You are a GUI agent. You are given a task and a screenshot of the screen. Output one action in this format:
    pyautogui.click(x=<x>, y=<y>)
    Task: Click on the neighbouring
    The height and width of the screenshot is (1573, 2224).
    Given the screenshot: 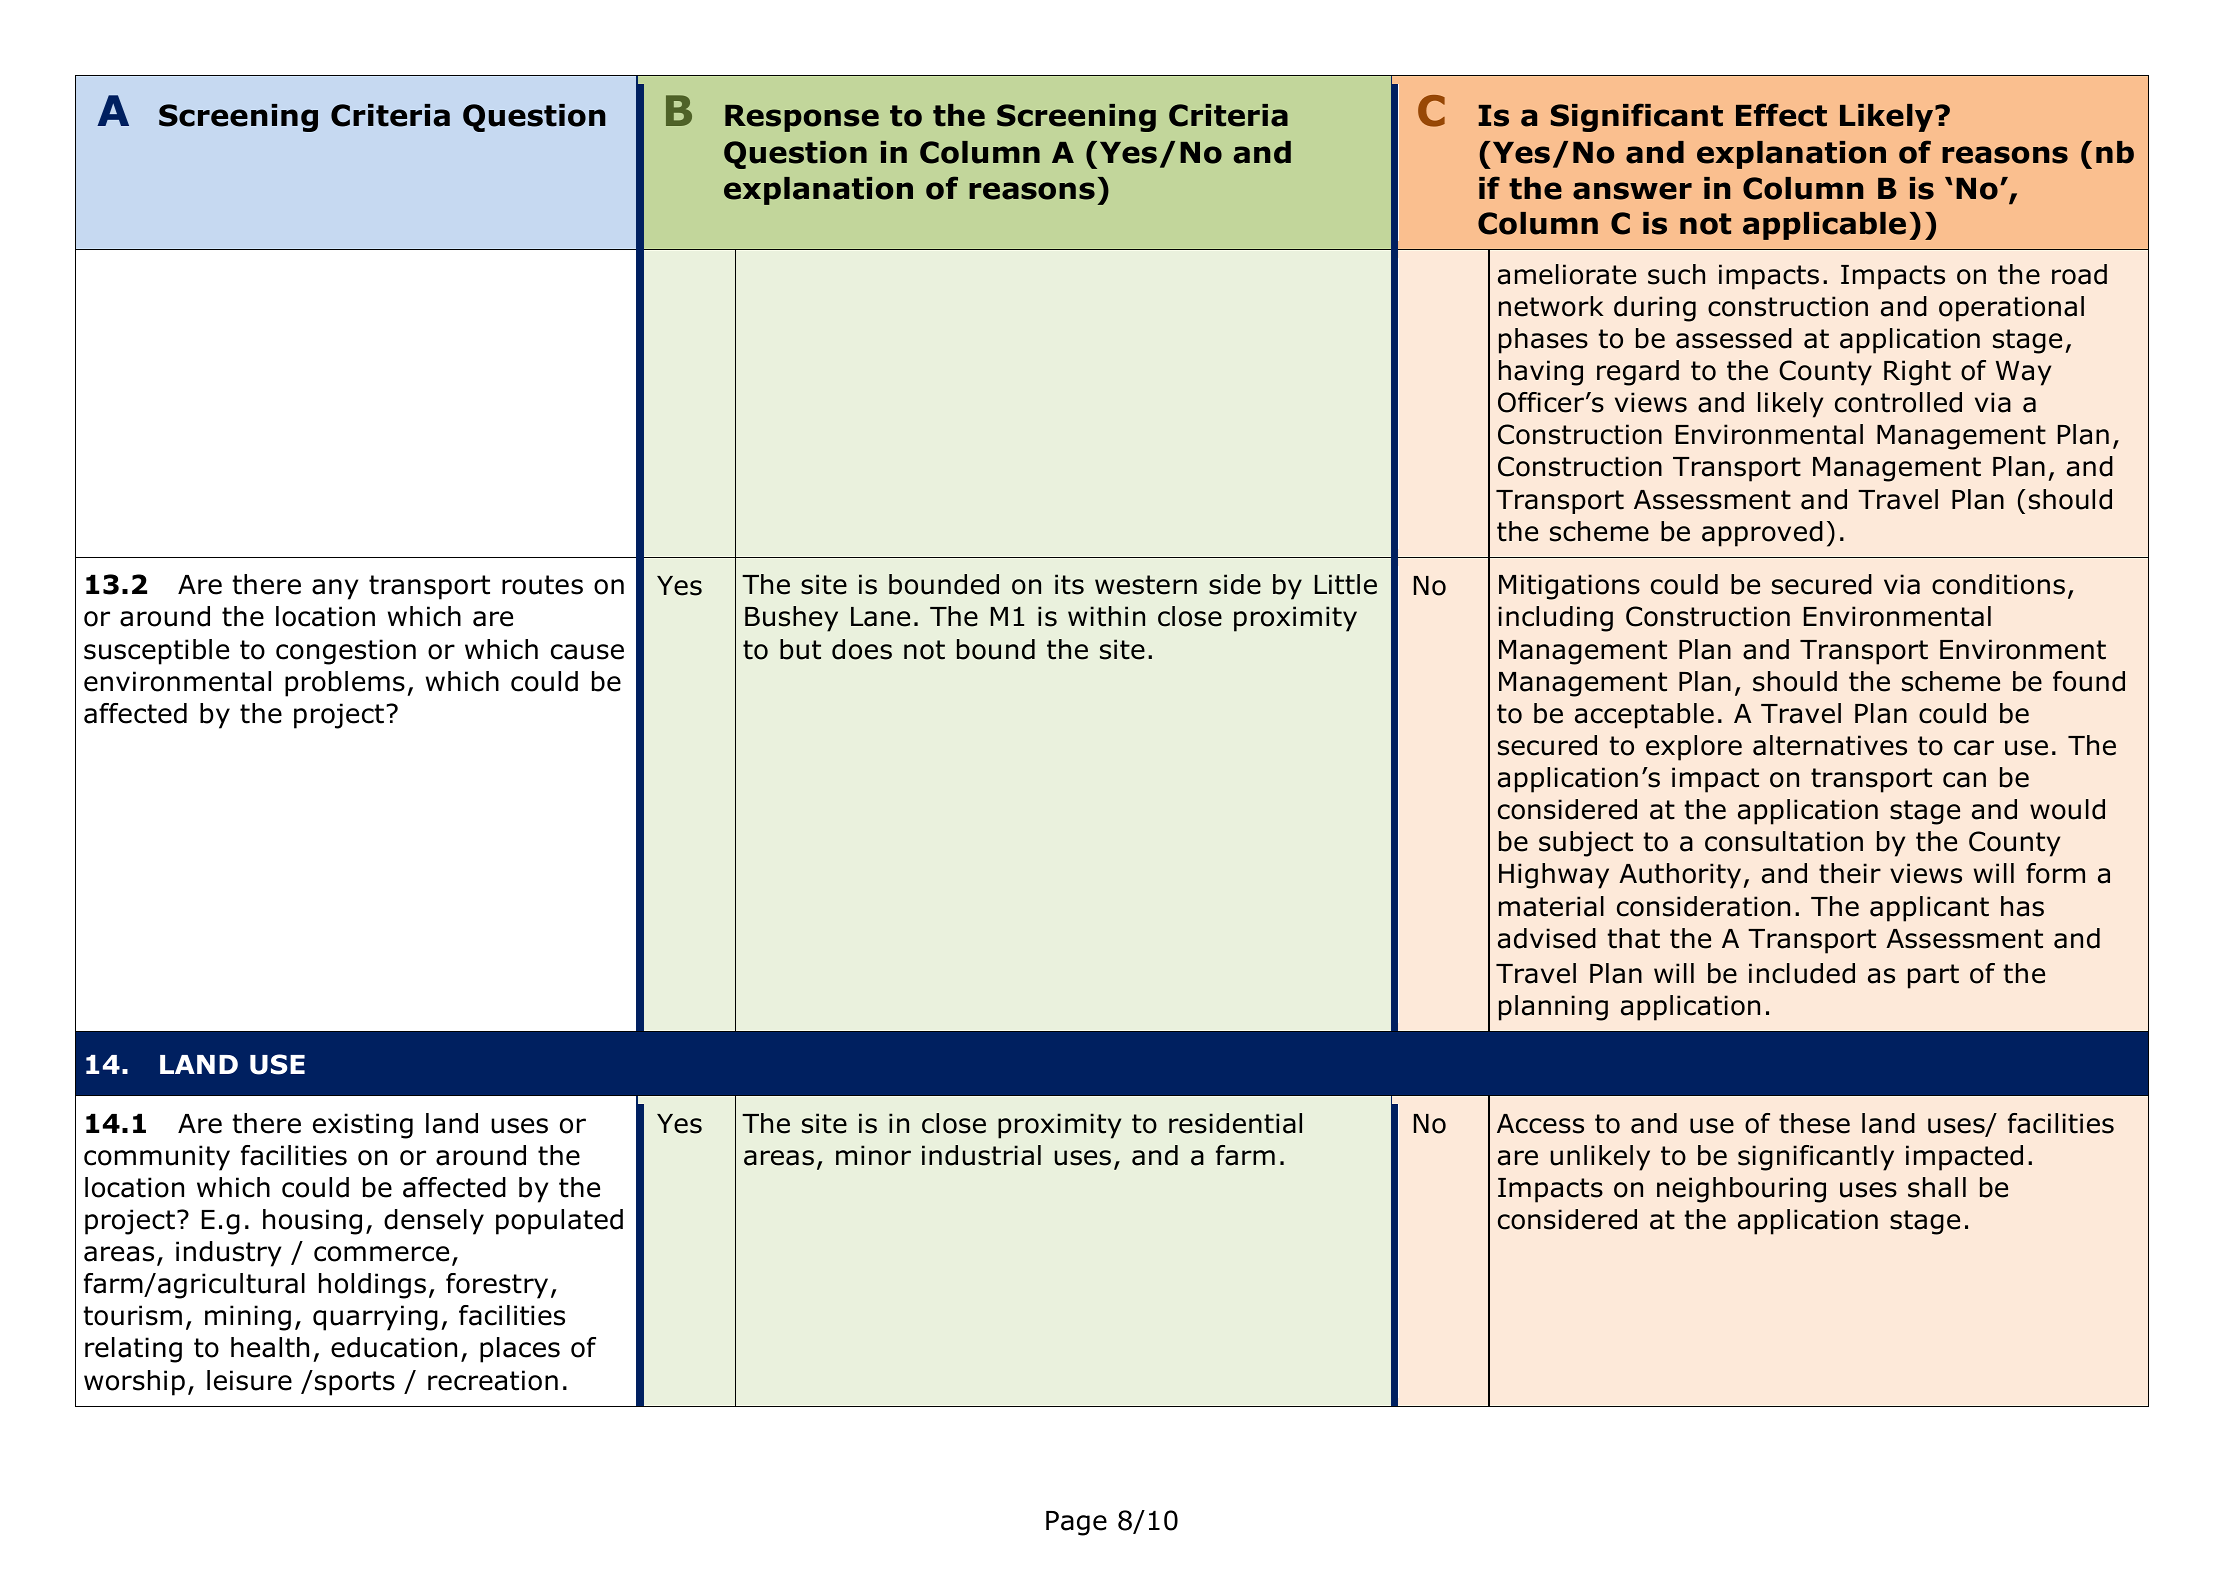 What is the action you would take?
    pyautogui.click(x=1741, y=1190)
